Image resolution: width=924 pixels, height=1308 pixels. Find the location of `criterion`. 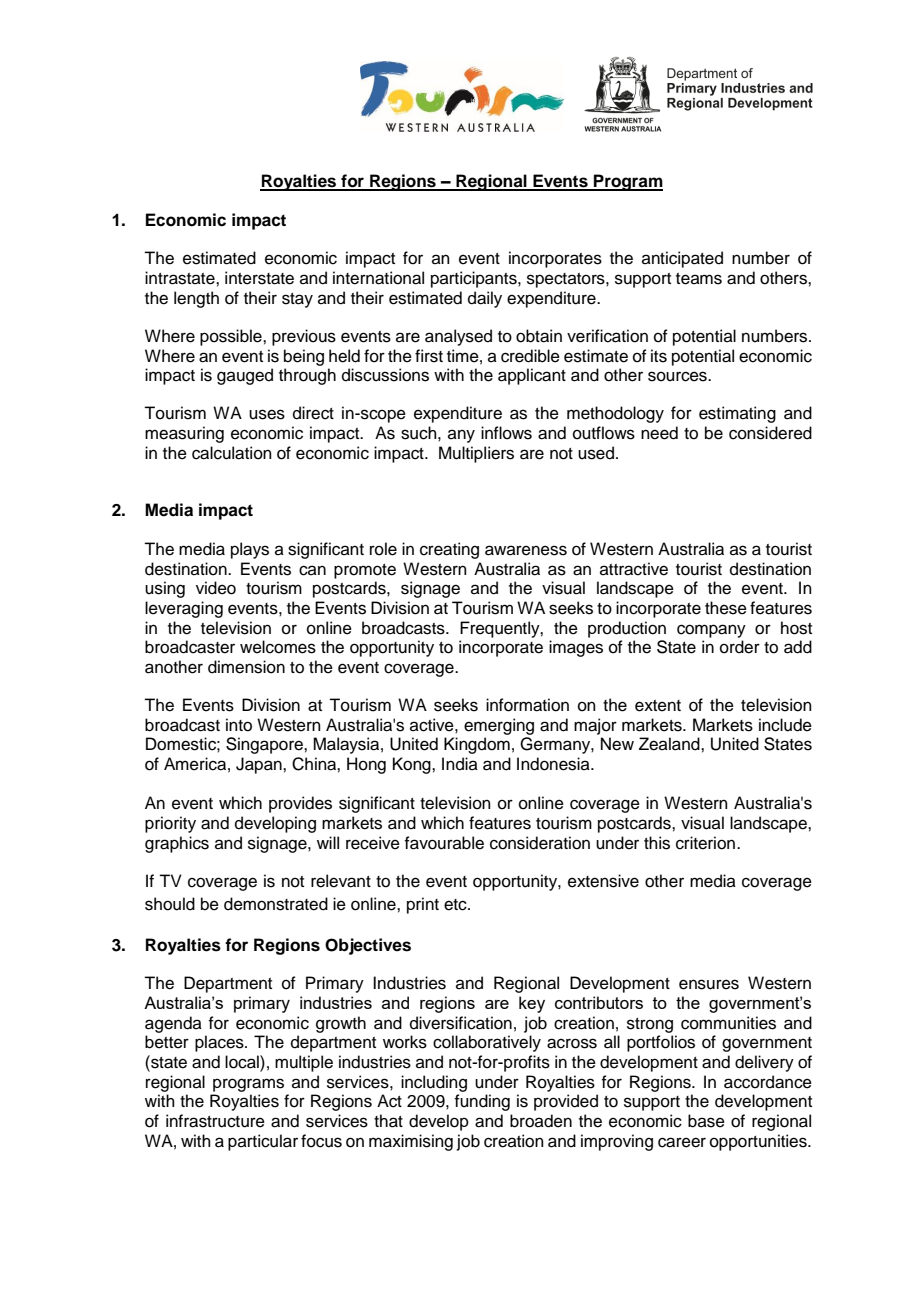

criterion is located at coordinates (705, 843).
